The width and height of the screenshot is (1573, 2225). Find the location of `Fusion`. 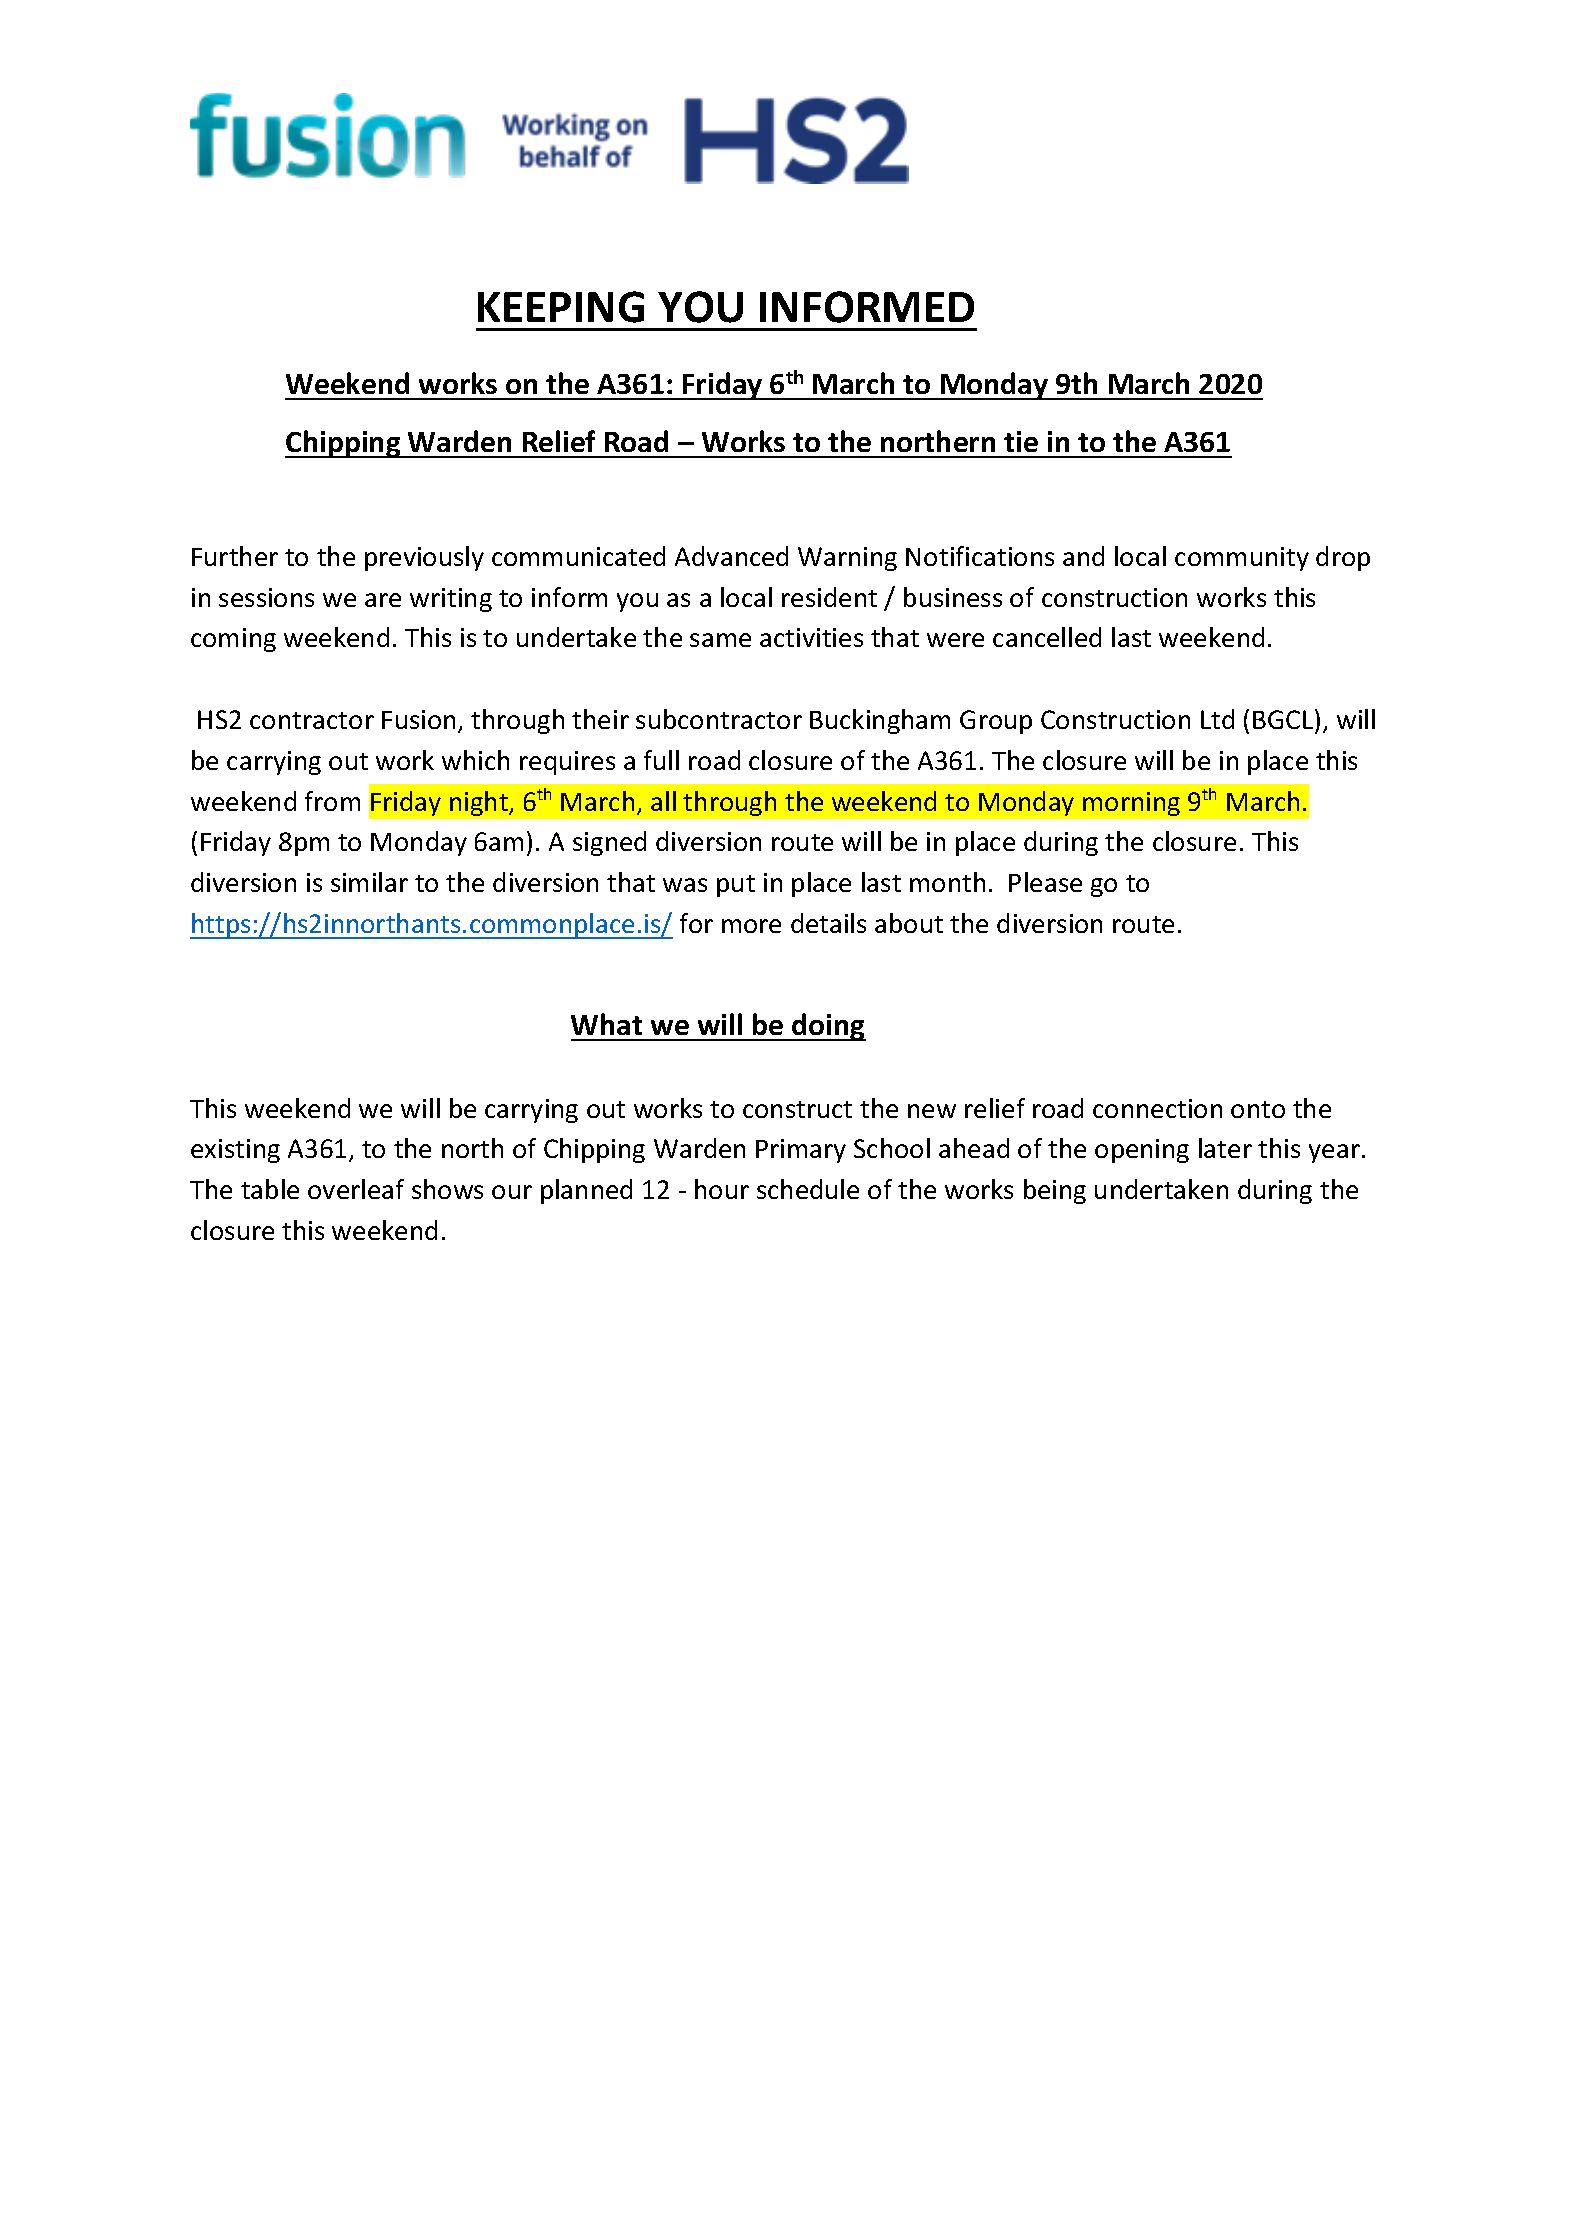

Fusion is located at coordinates (418, 719).
